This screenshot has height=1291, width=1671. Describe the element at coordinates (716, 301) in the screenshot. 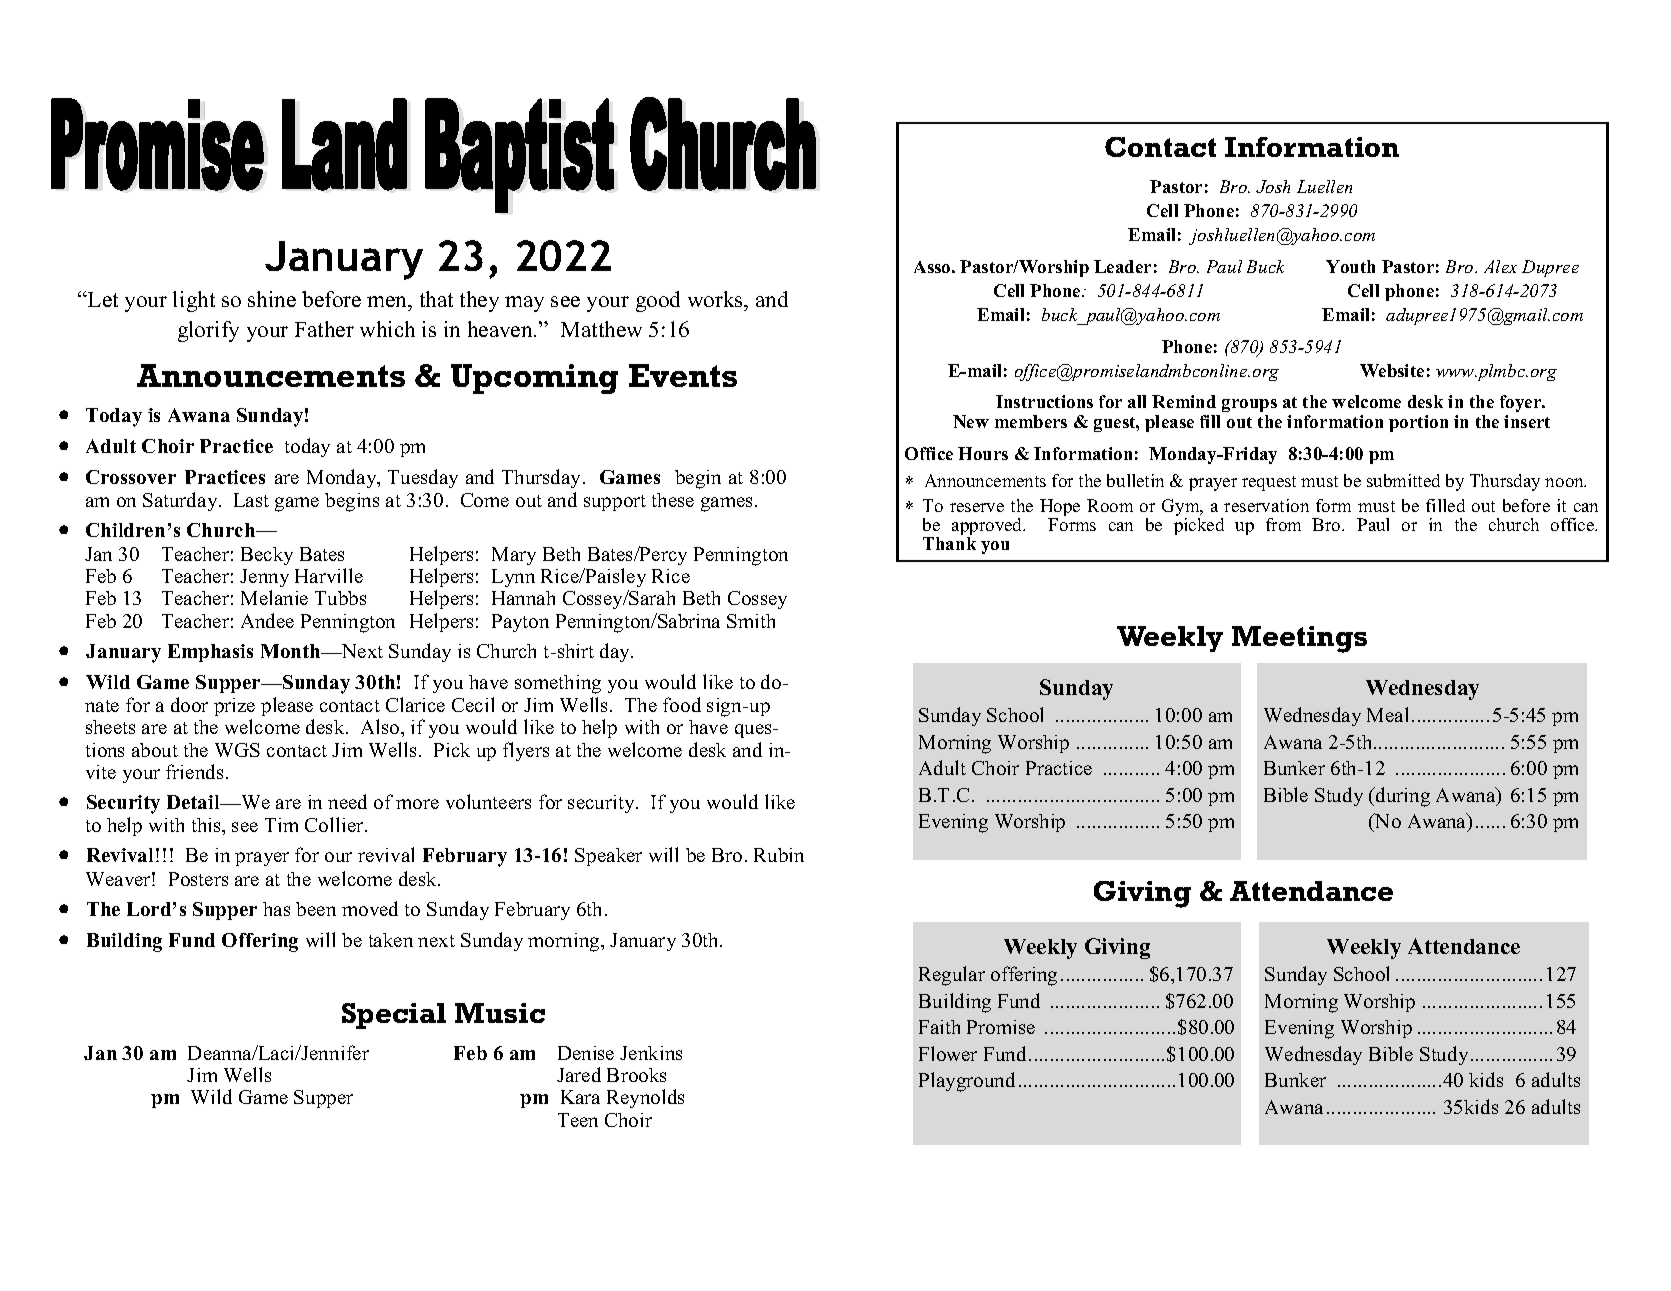

I see `works` at that location.
